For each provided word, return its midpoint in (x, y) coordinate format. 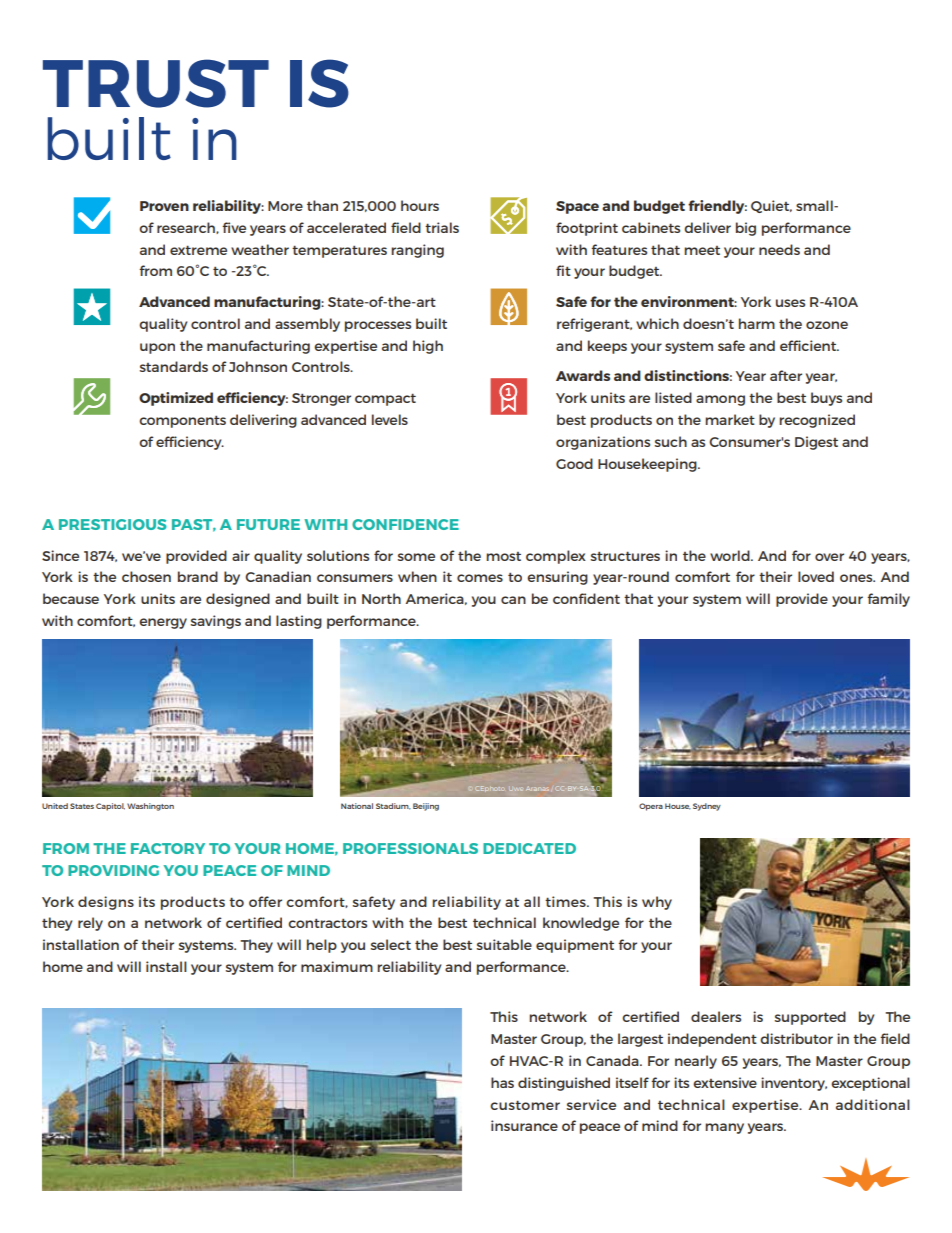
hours (420, 205)
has (502, 1082)
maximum (337, 966)
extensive (725, 1082)
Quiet (771, 206)
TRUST (156, 83)
